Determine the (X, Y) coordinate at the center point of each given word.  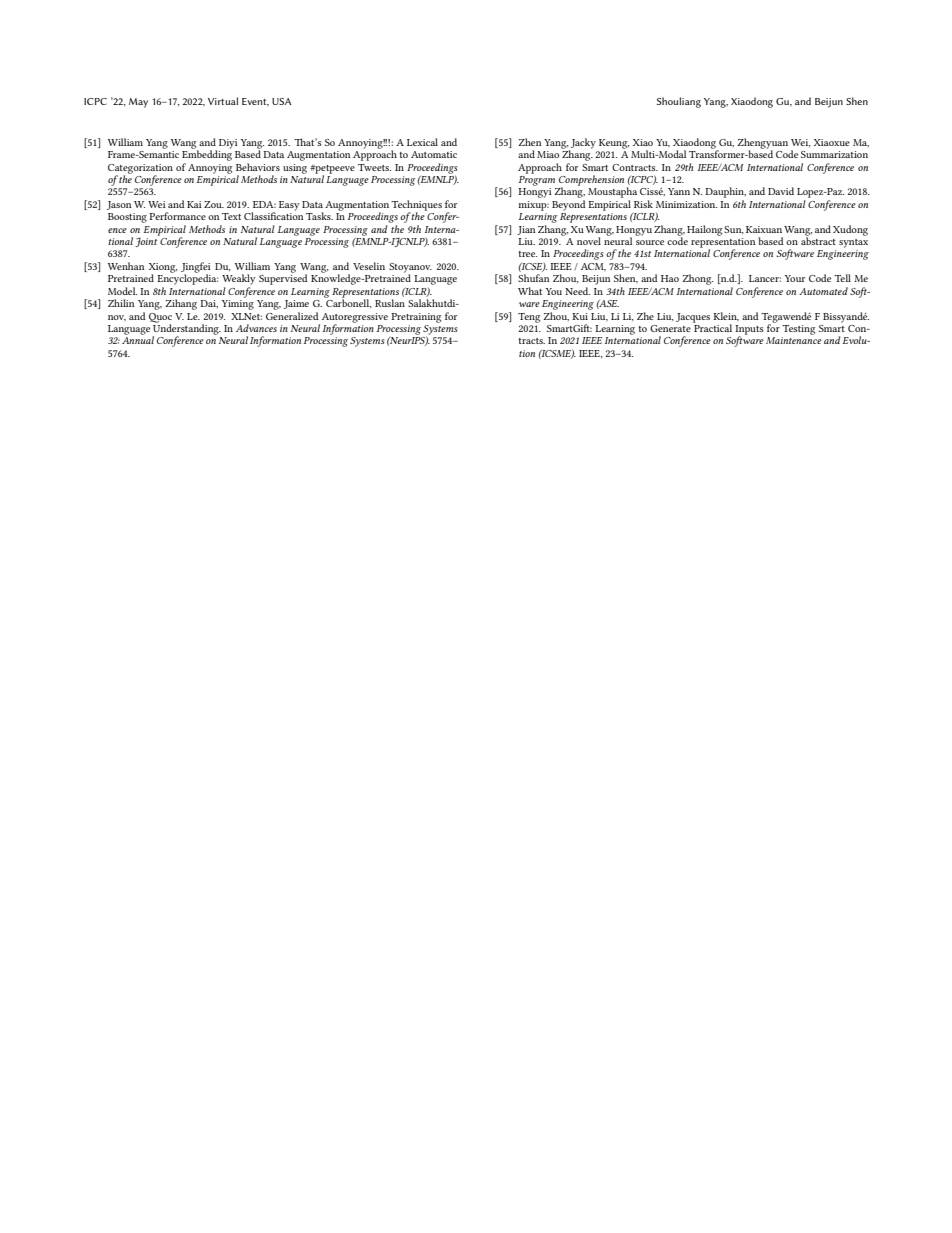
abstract (818, 240)
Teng (529, 318)
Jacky (582, 144)
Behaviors (258, 167)
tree (527, 254)
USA (282, 101)
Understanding (186, 329)
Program (537, 179)
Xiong (163, 269)
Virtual (223, 101)
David (781, 191)
